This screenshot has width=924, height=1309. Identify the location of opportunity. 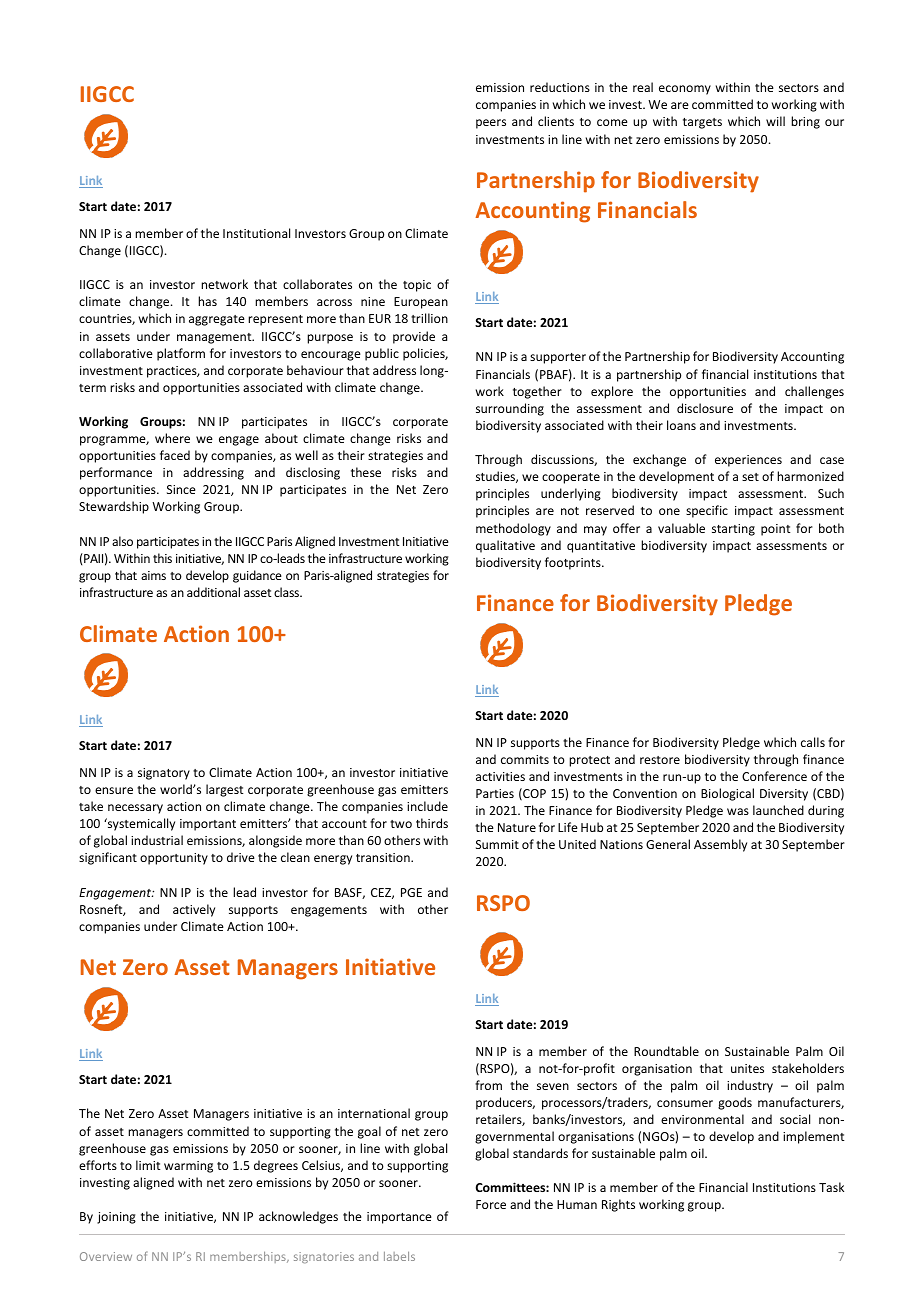
(174, 859).
